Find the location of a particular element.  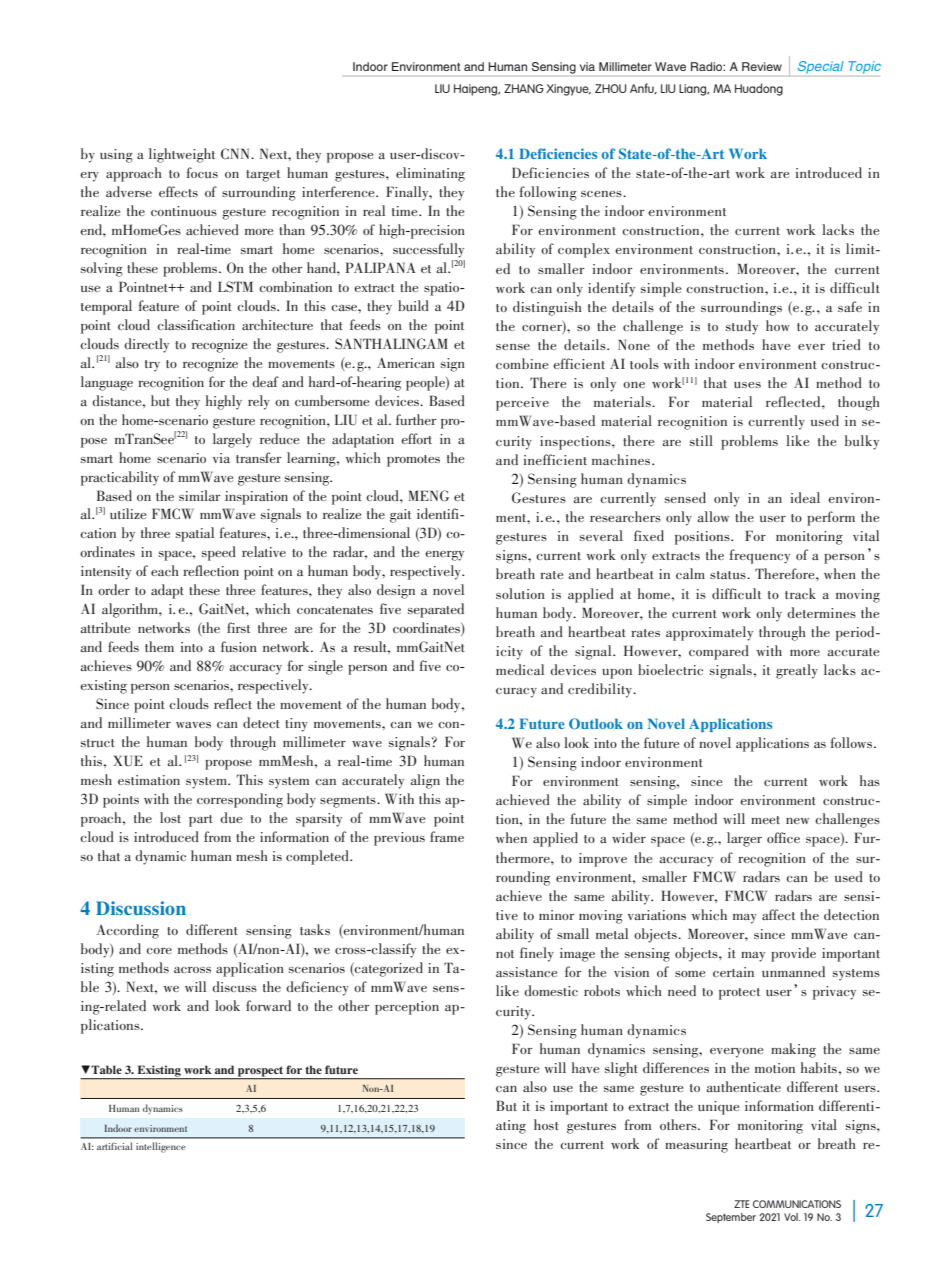

LSTM is located at coordinates (235, 287).
